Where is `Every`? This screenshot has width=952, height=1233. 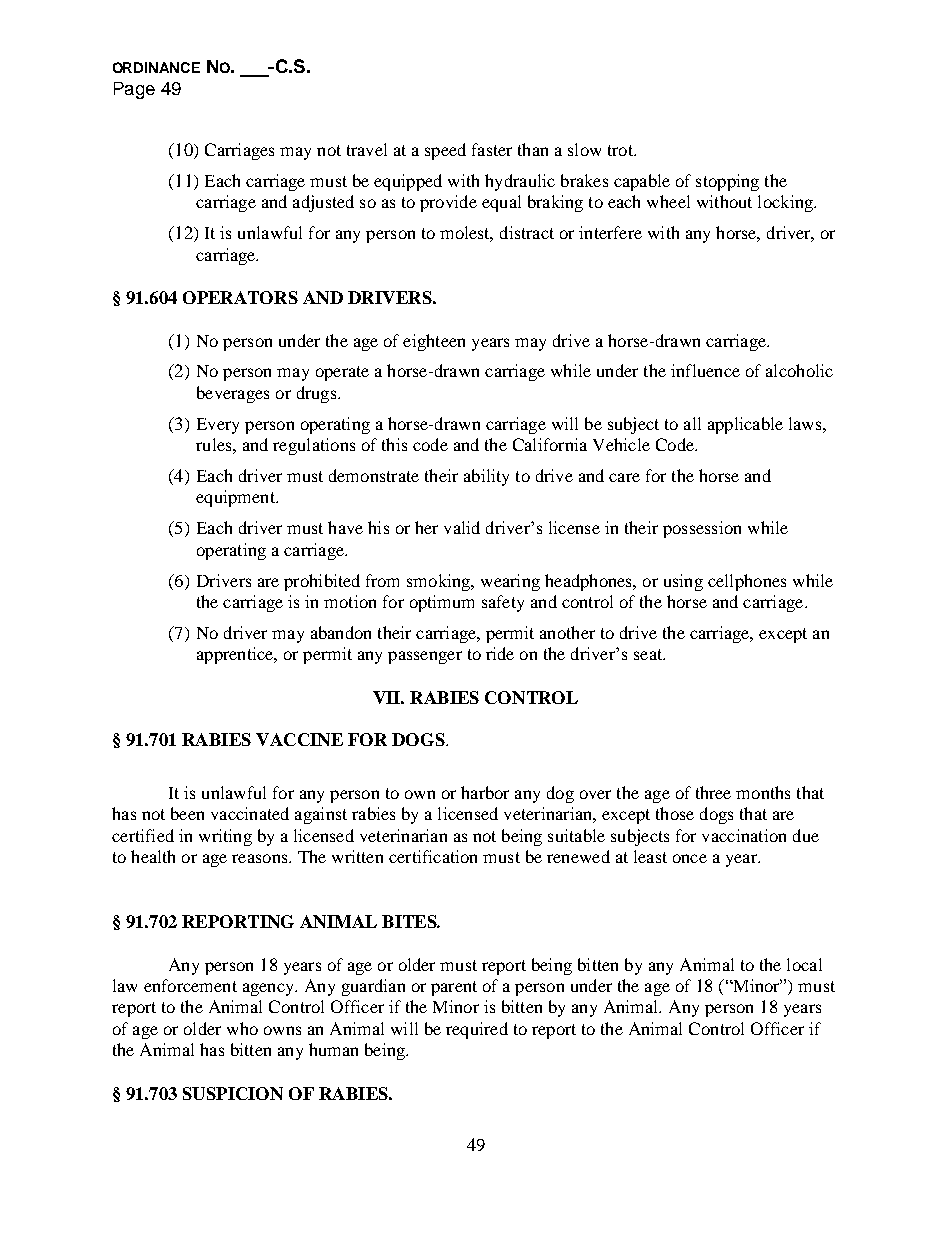 Every is located at coordinates (218, 426).
